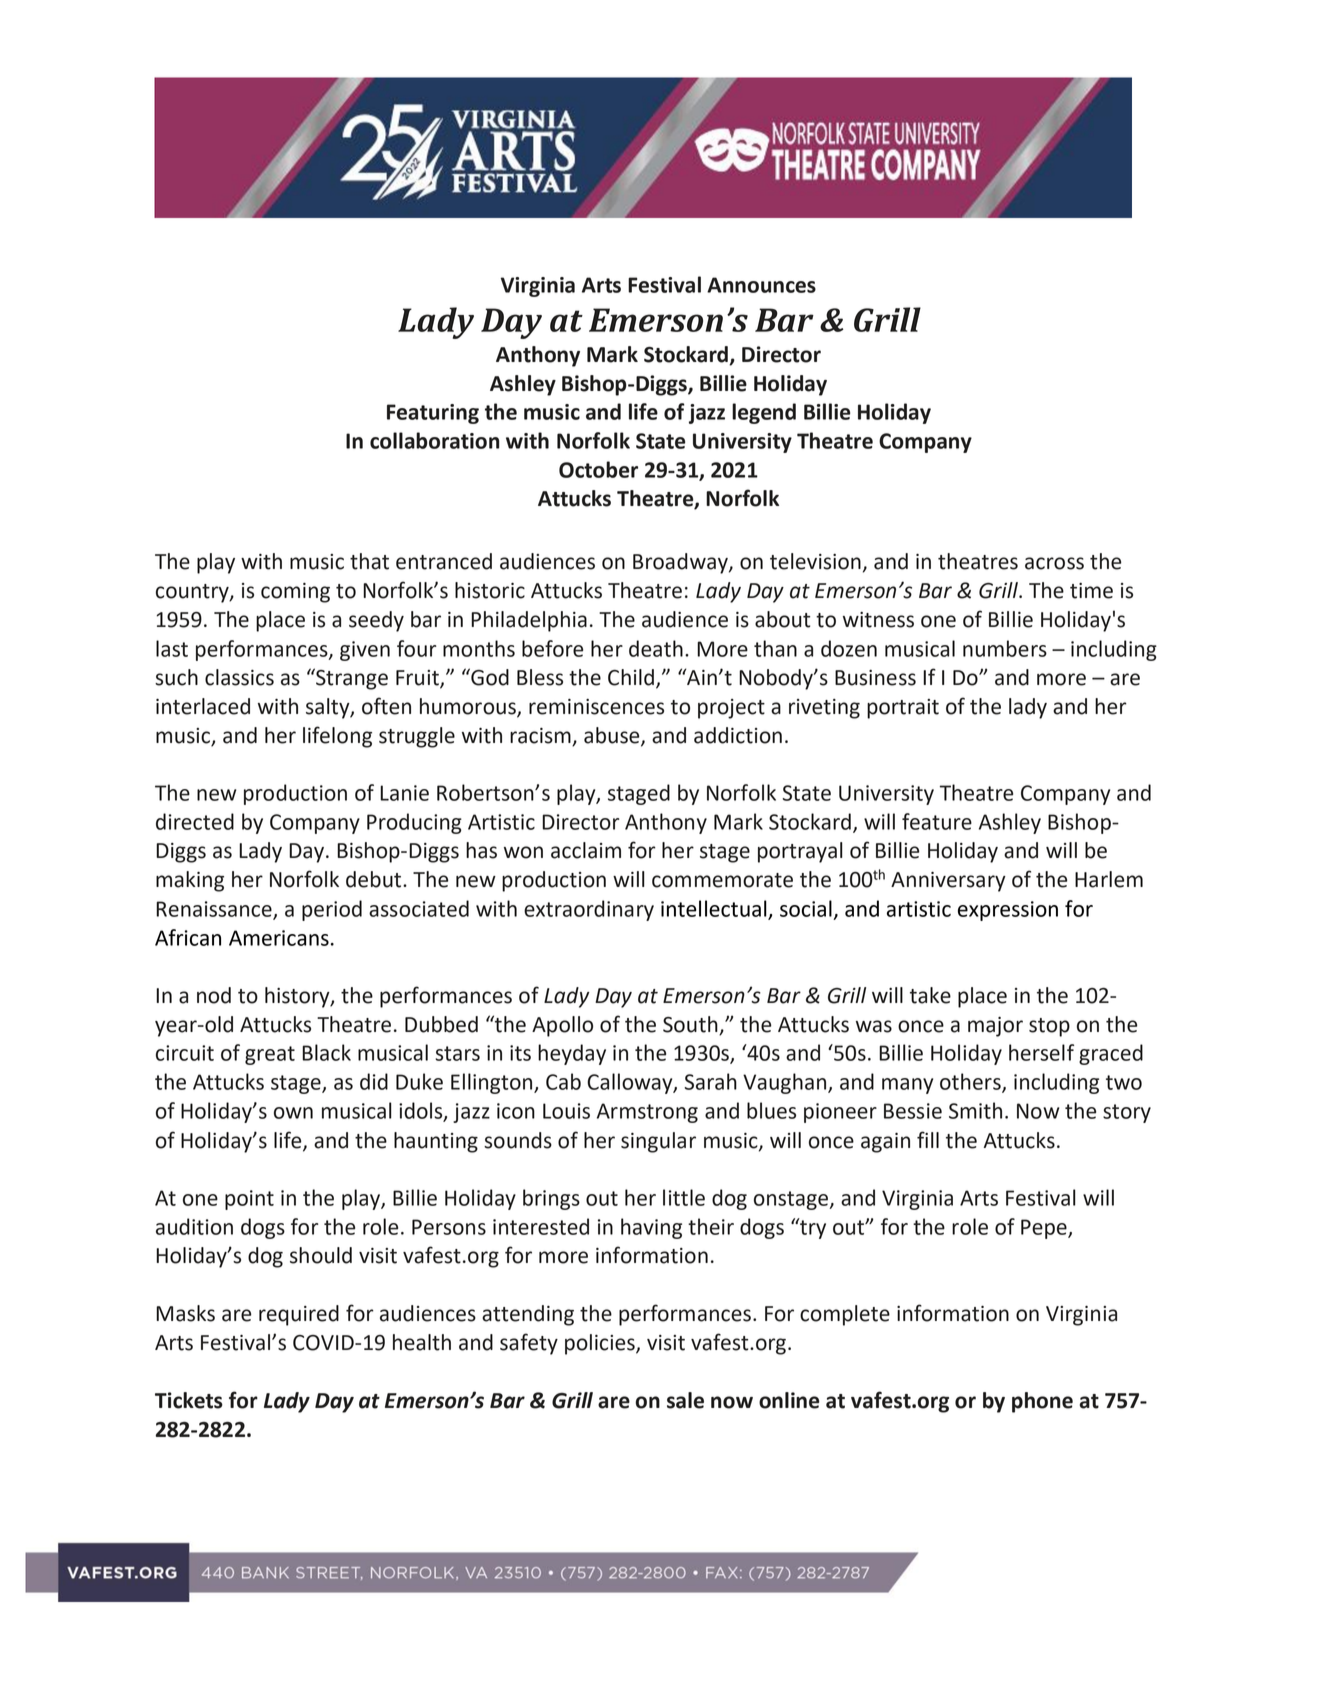  Describe the element at coordinates (1008, 911) in the document. I see `expression` at that location.
